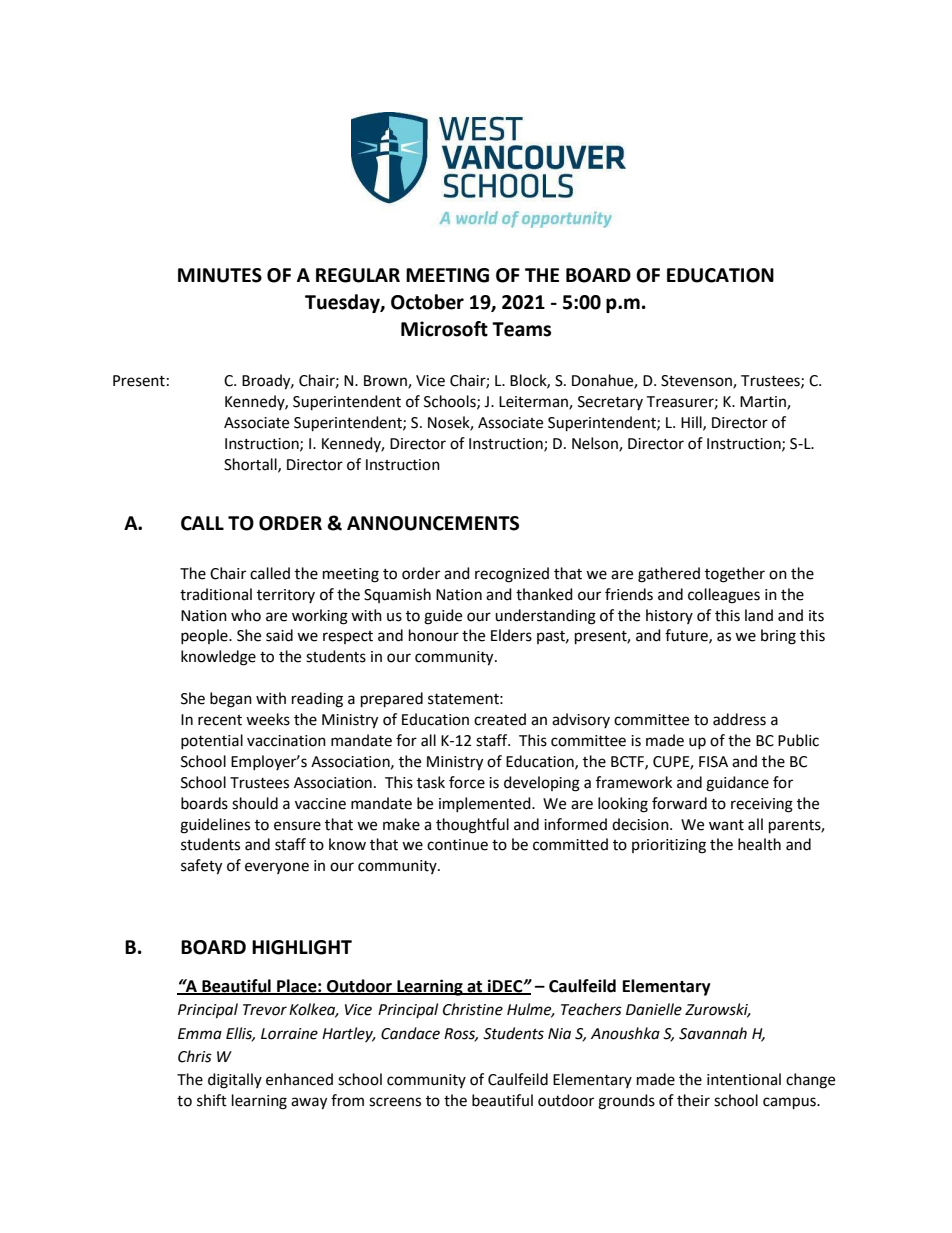 The image size is (952, 1233). I want to click on everyone, so click(277, 868).
